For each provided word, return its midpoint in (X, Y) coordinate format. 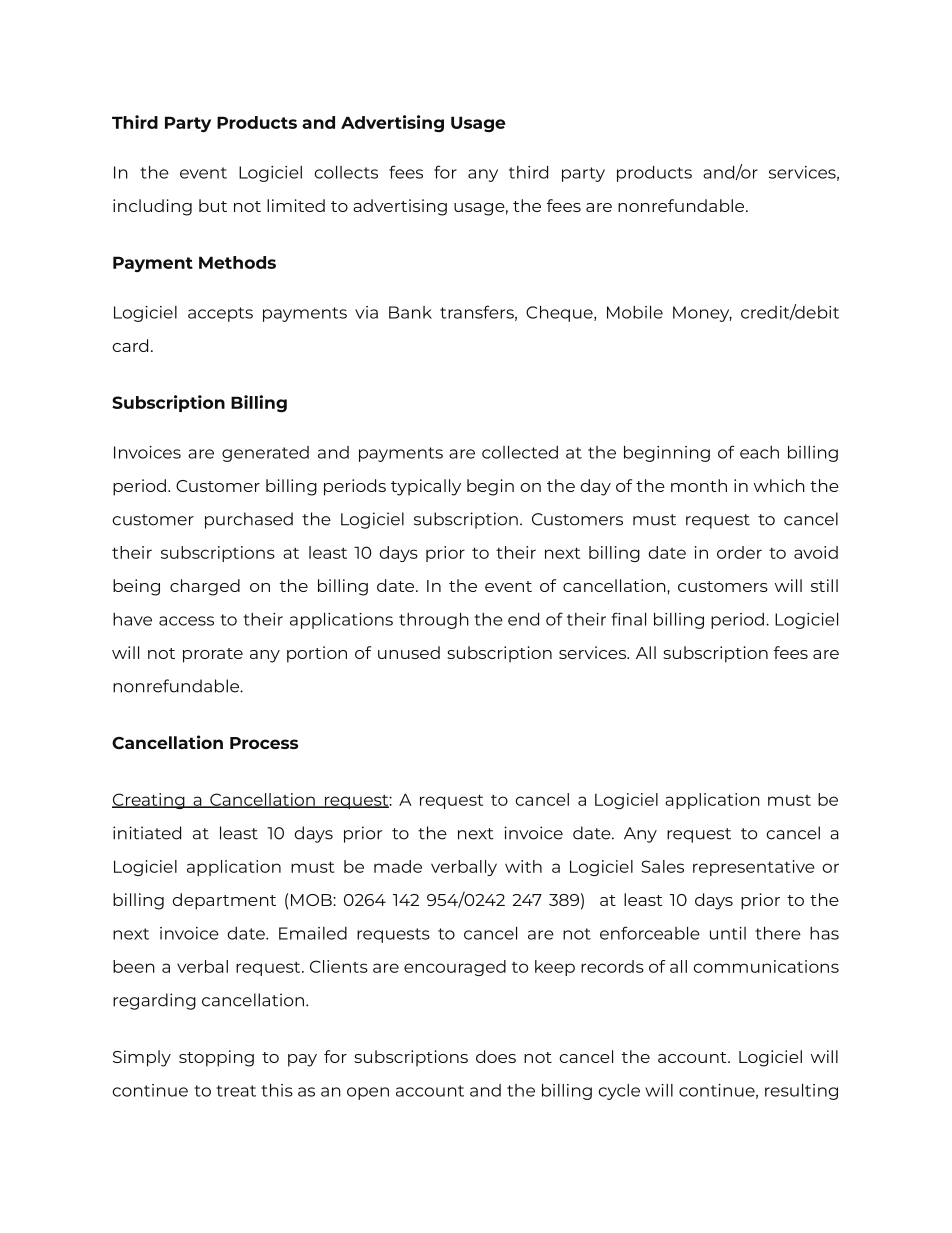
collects (346, 172)
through (434, 620)
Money (702, 314)
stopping (216, 1058)
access (186, 621)
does (496, 1056)
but (213, 205)
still (824, 585)
